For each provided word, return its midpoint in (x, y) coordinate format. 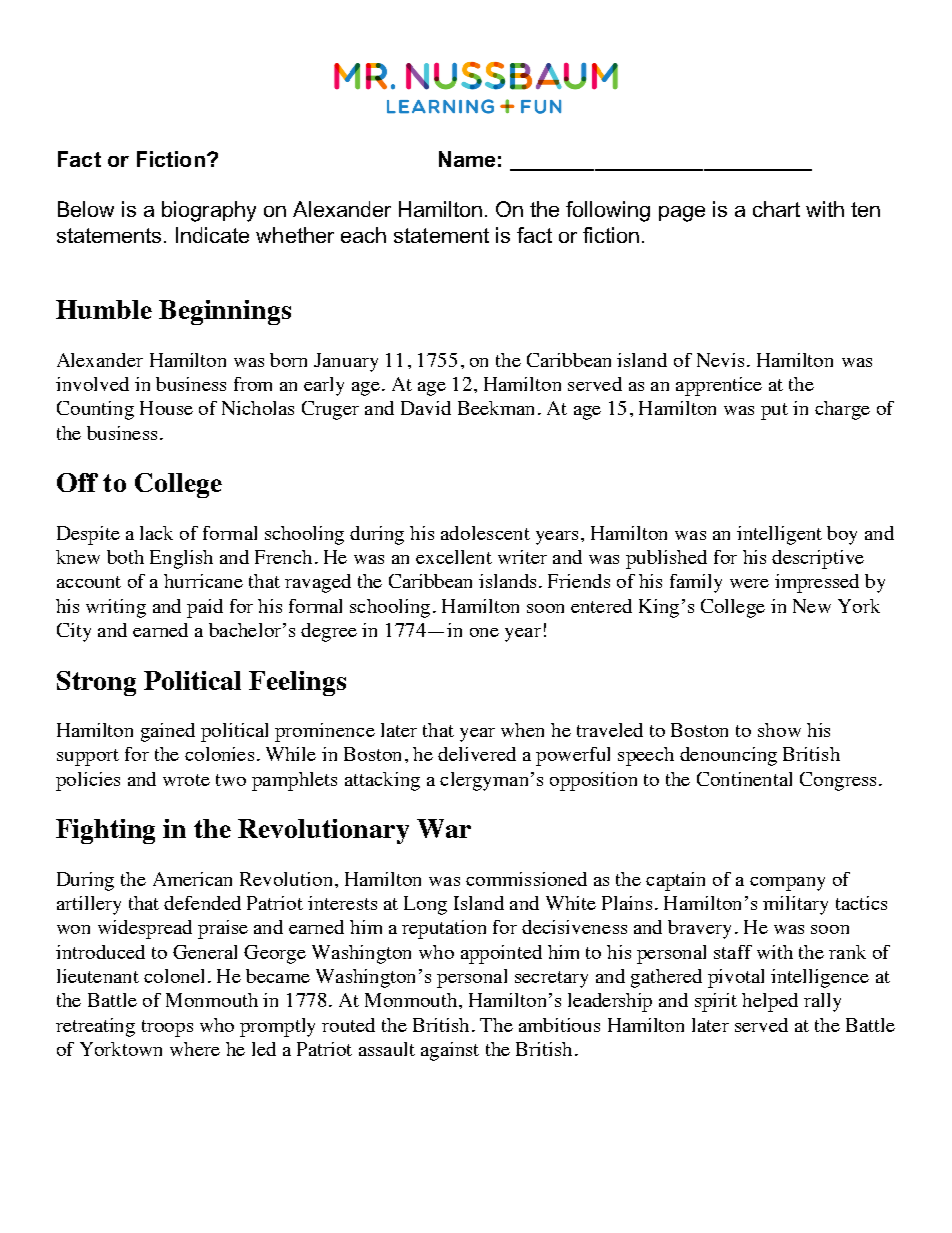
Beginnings (225, 312)
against (450, 1051)
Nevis (720, 360)
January (346, 362)
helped (770, 1002)
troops (167, 1028)
